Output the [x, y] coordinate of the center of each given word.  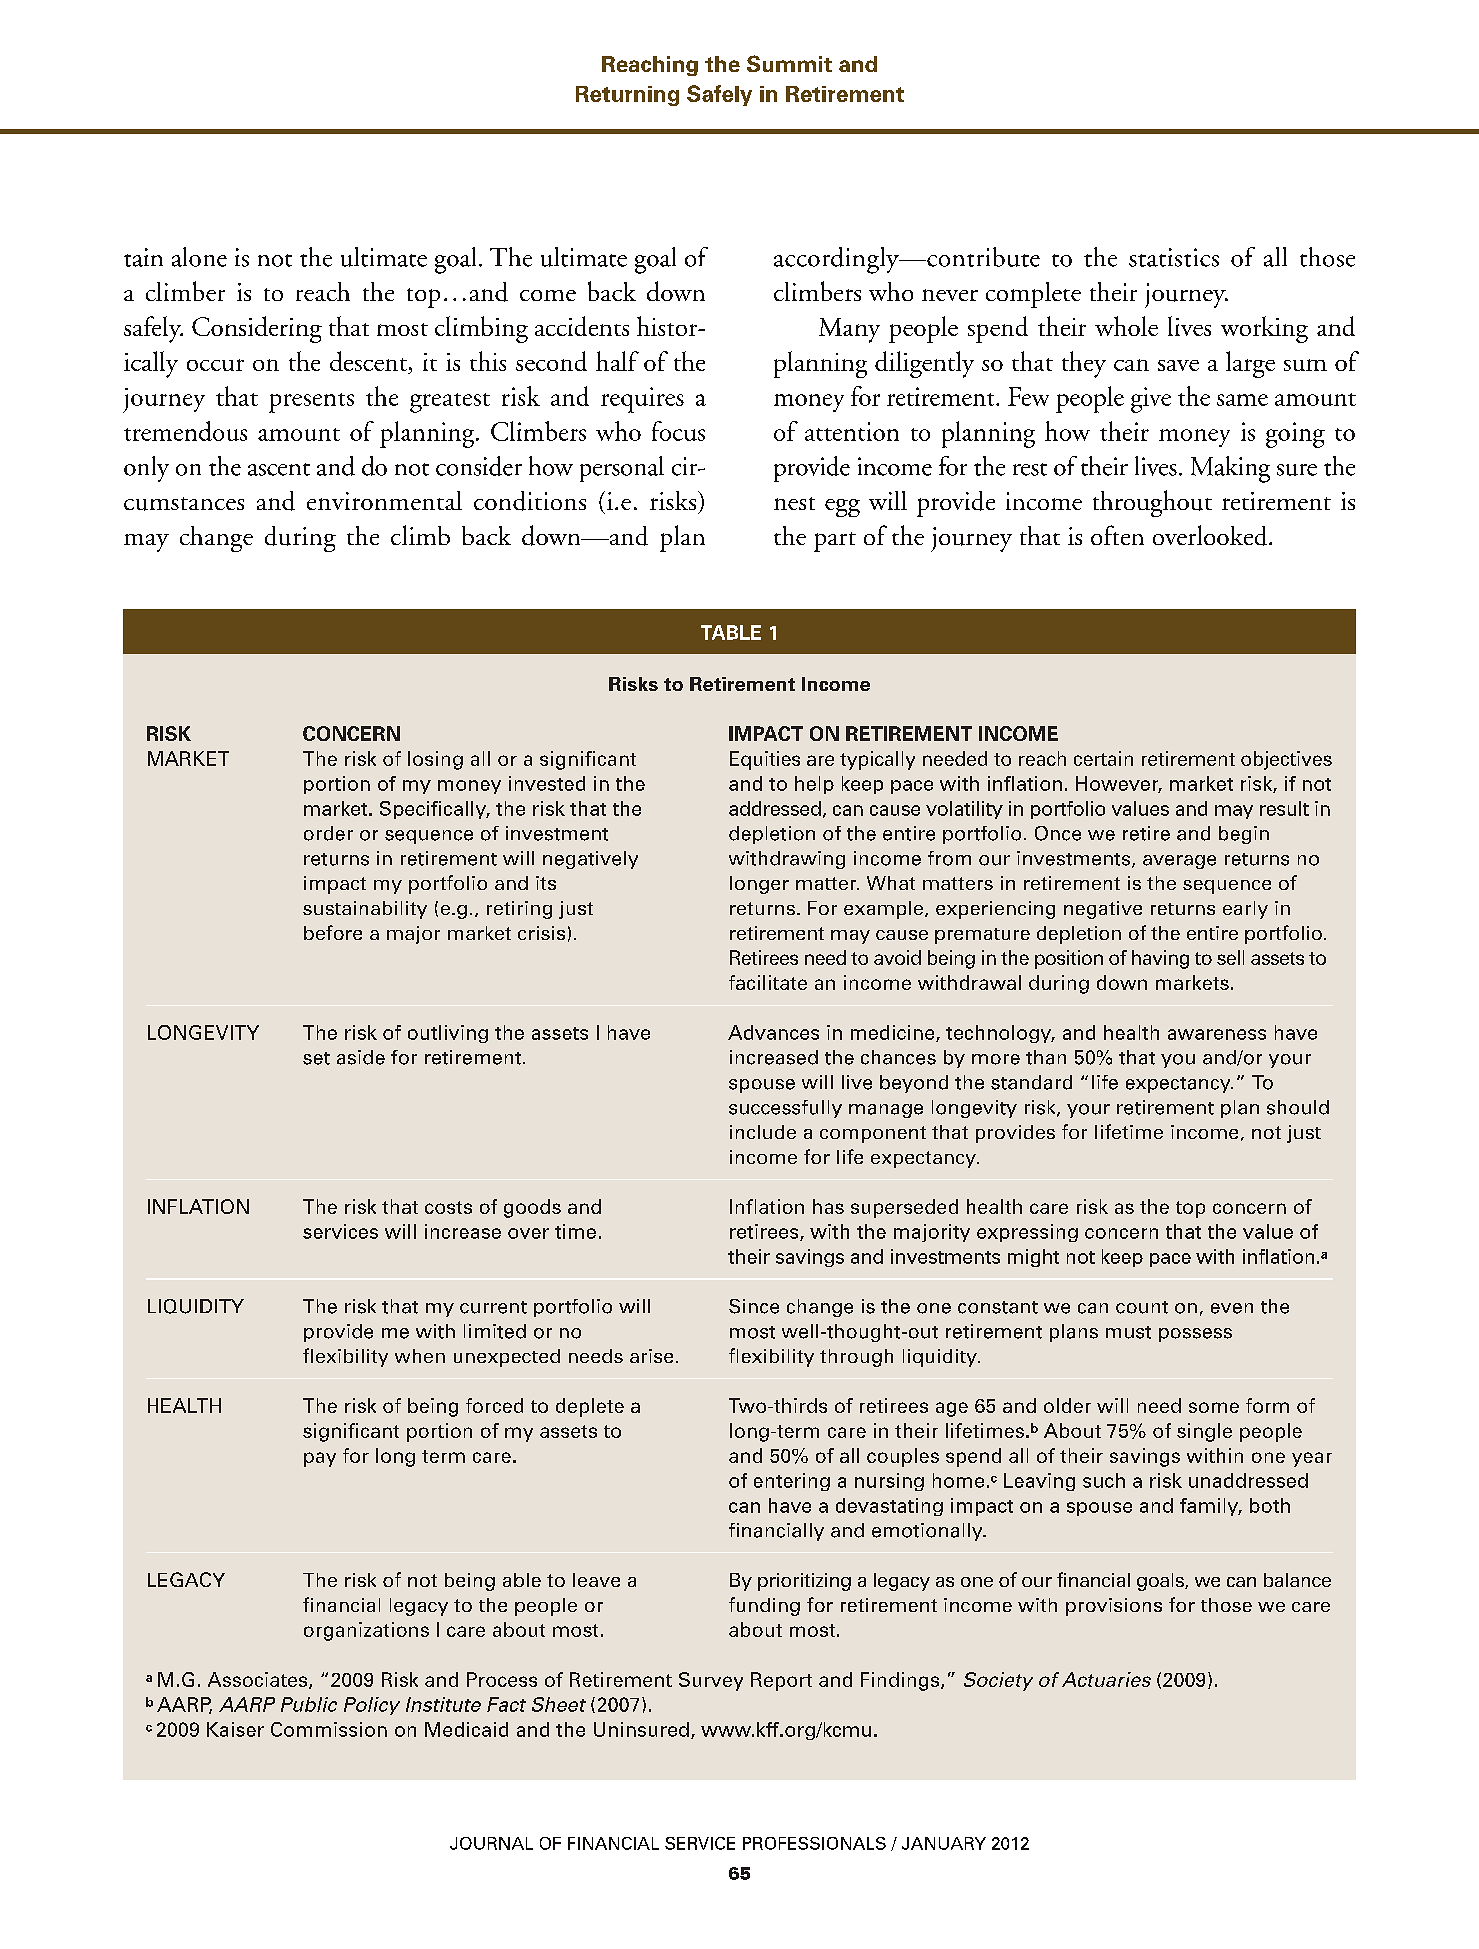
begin [1244, 835]
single [1204, 1432]
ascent [279, 469]
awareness [1217, 1034]
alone [199, 257]
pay [320, 1459]
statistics [1174, 257]
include [763, 1132]
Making [1230, 469]
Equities [765, 760]
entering [792, 1482]
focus [678, 431]
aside [361, 1057]
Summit [789, 63]
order [328, 833]
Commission [329, 1729]
